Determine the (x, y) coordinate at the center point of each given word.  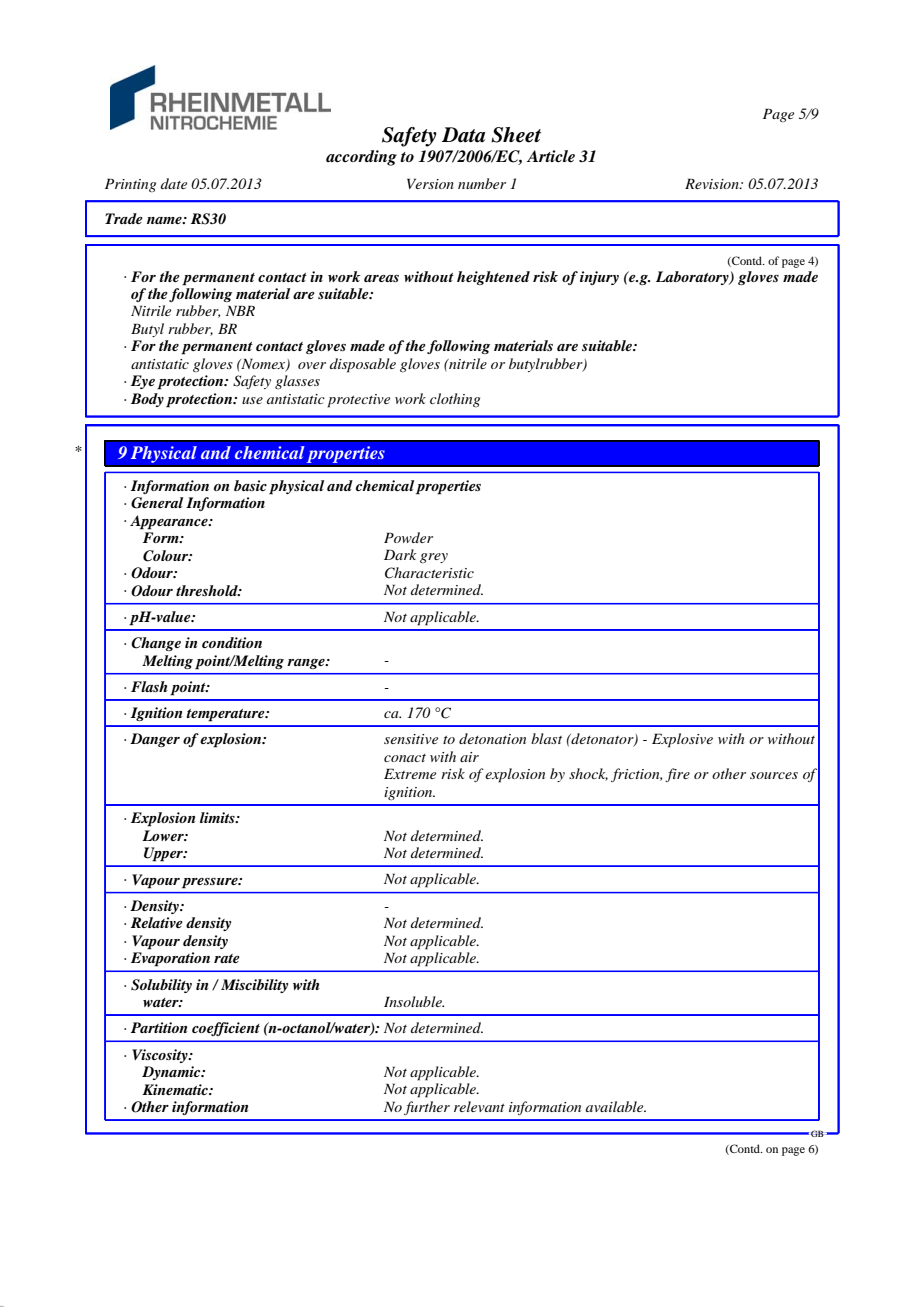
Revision (713, 183)
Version (430, 183)
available (616, 1106)
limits (218, 817)
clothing (455, 400)
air (469, 757)
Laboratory (693, 278)
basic (250, 485)
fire (677, 775)
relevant (479, 1106)
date (174, 183)
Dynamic (172, 1073)
